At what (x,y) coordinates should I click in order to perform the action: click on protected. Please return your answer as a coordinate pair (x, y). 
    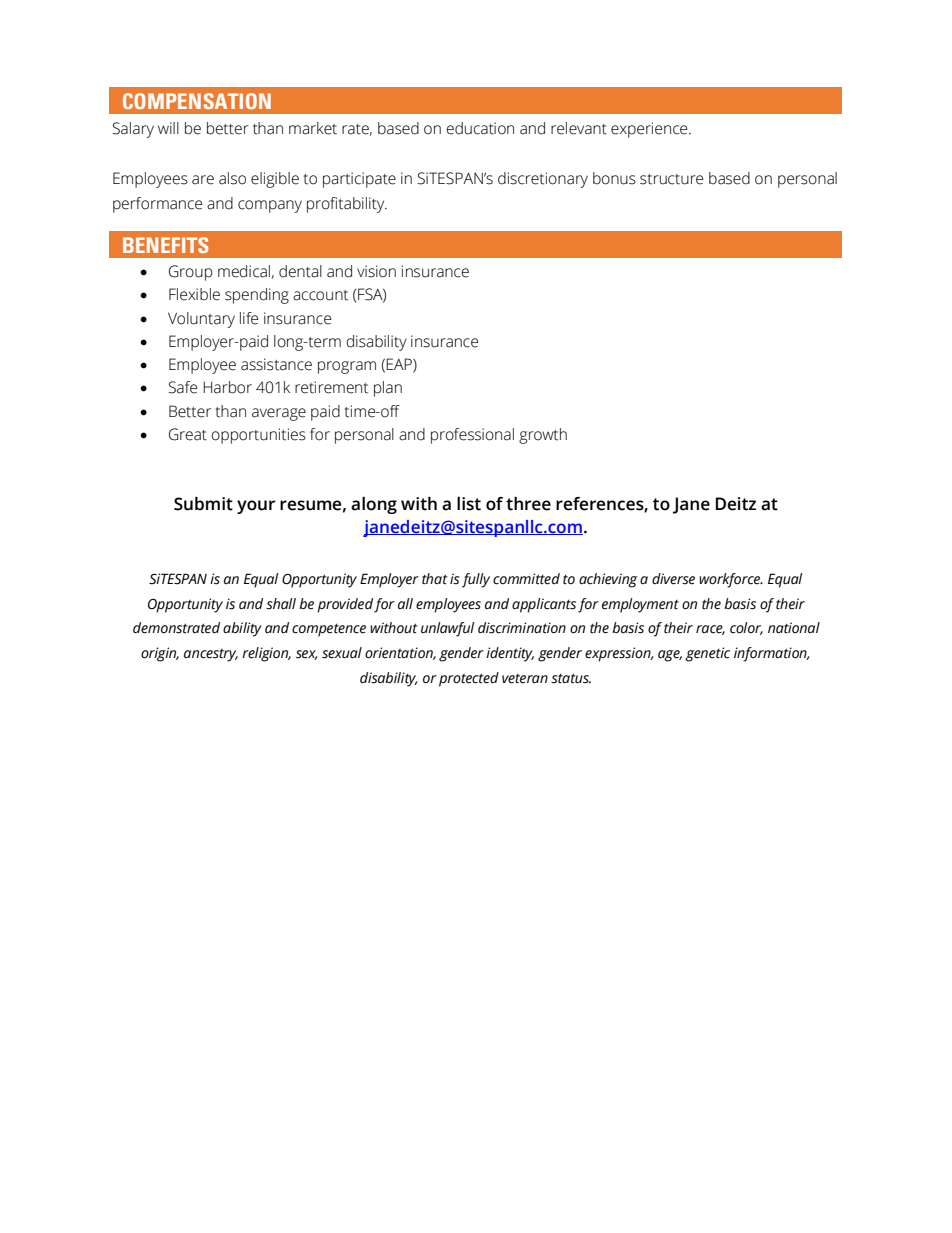
    Looking at the image, I should click on (469, 679).
